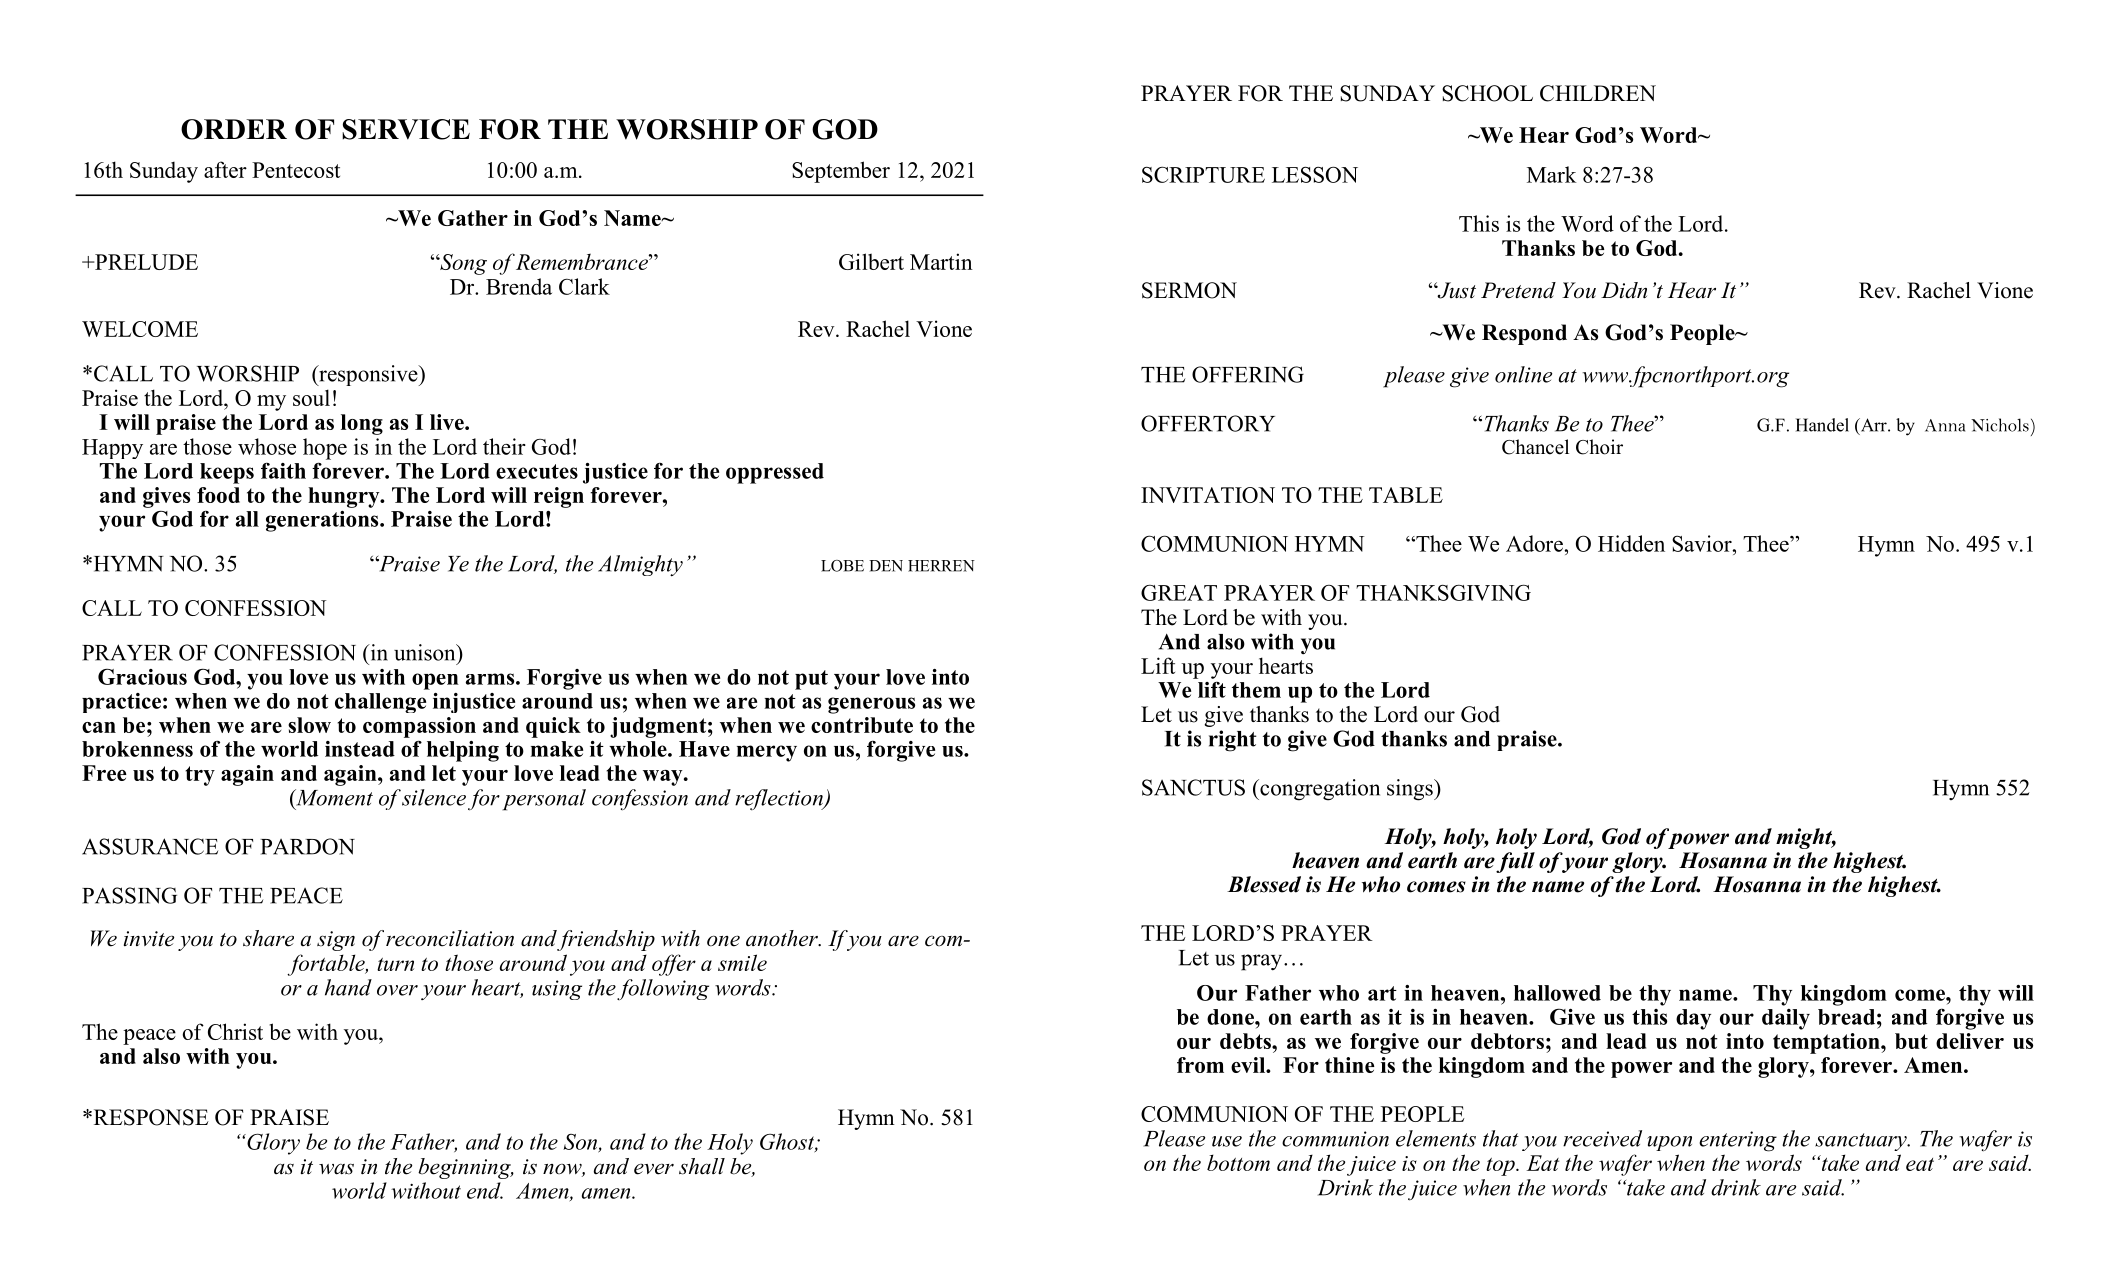 This page has width=2118, height=1286. I want to click on use, so click(1227, 1141).
